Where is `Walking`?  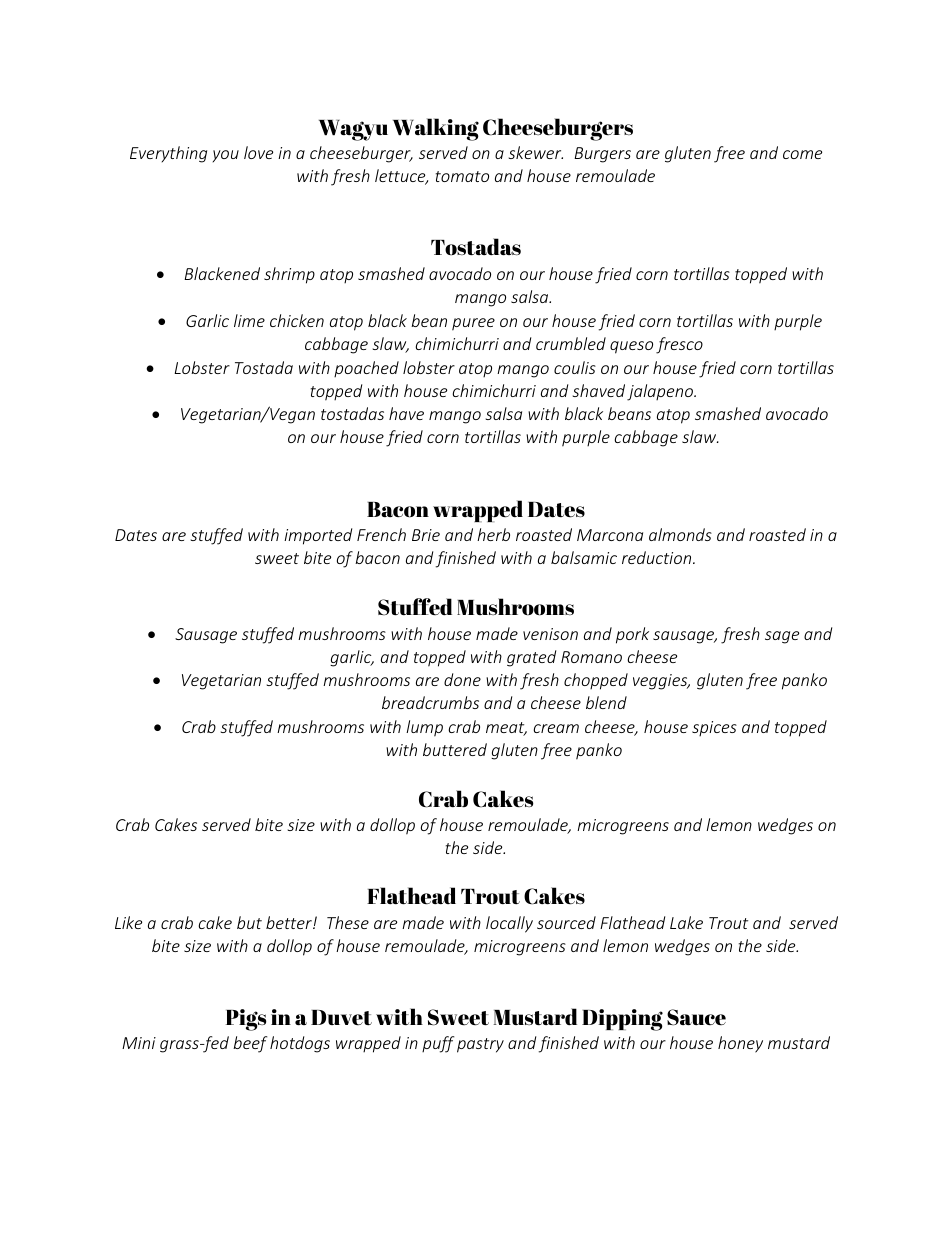
Walking is located at coordinates (436, 129).
